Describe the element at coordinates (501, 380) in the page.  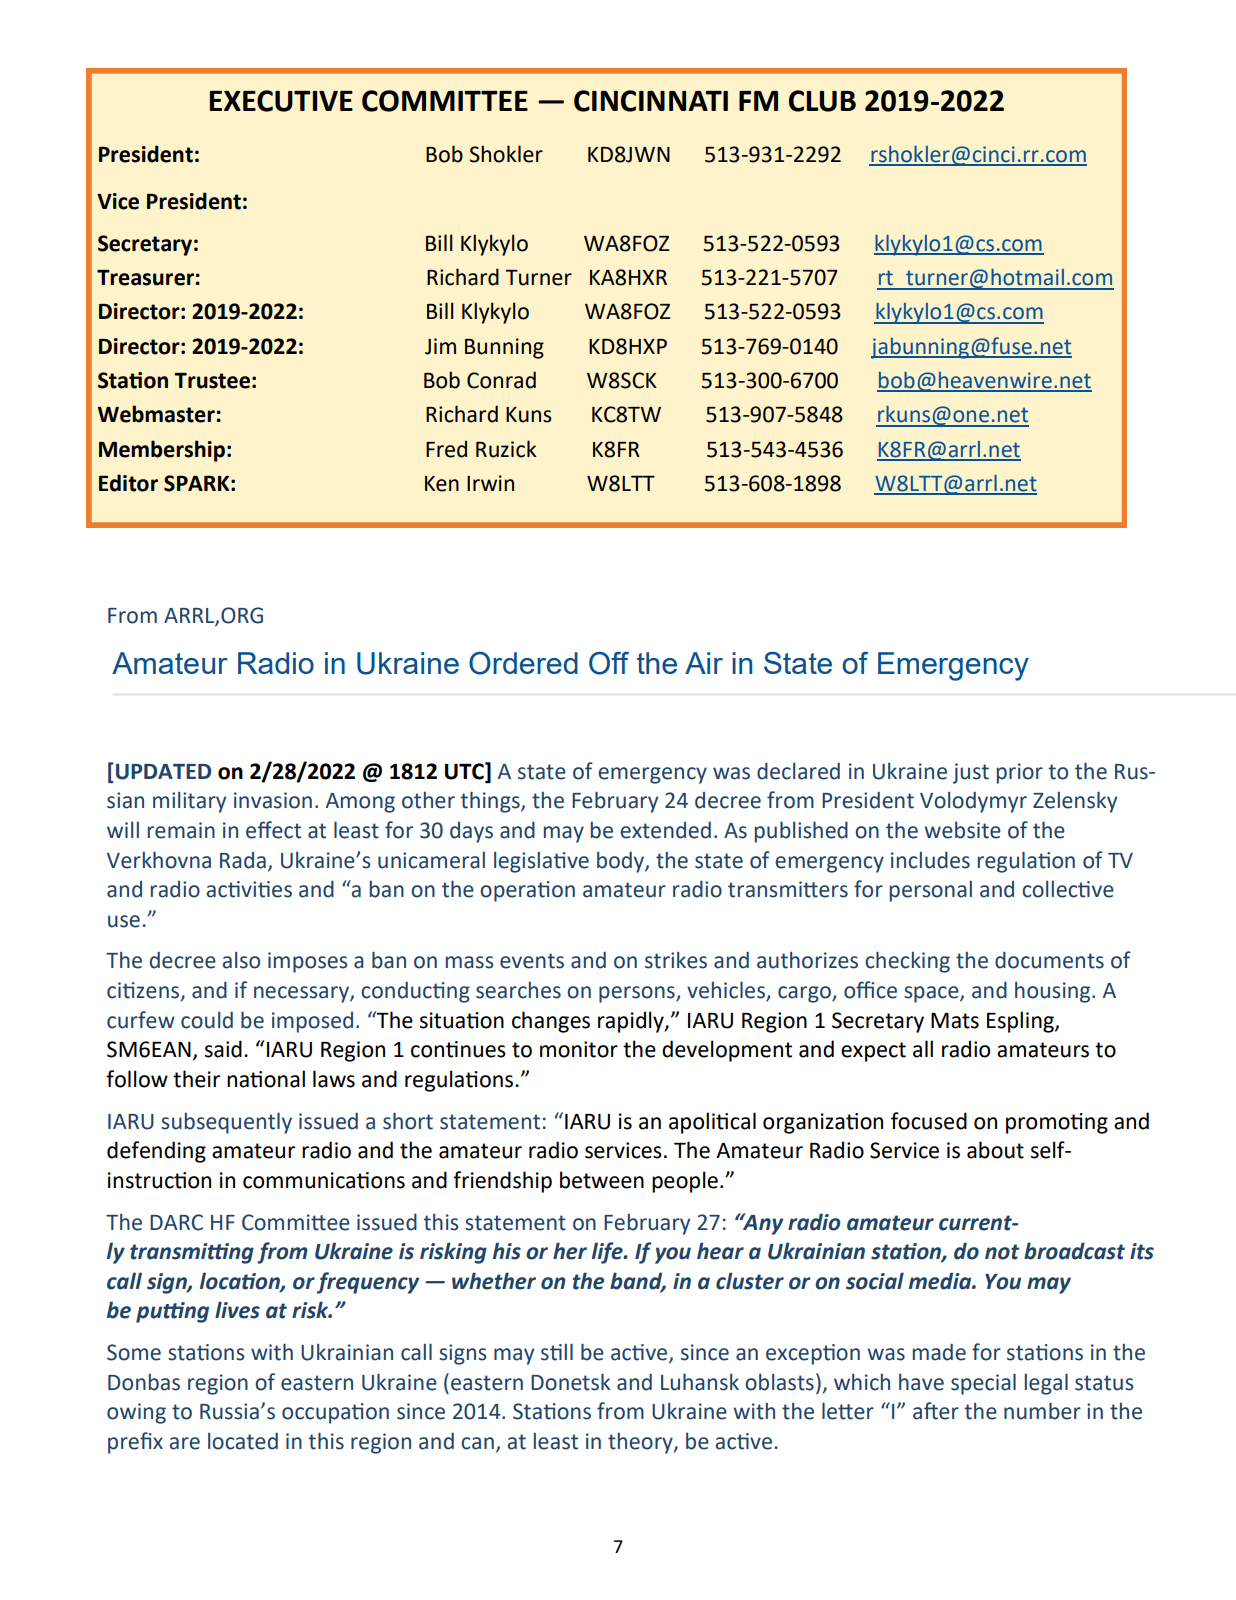
I see `Conrad` at that location.
